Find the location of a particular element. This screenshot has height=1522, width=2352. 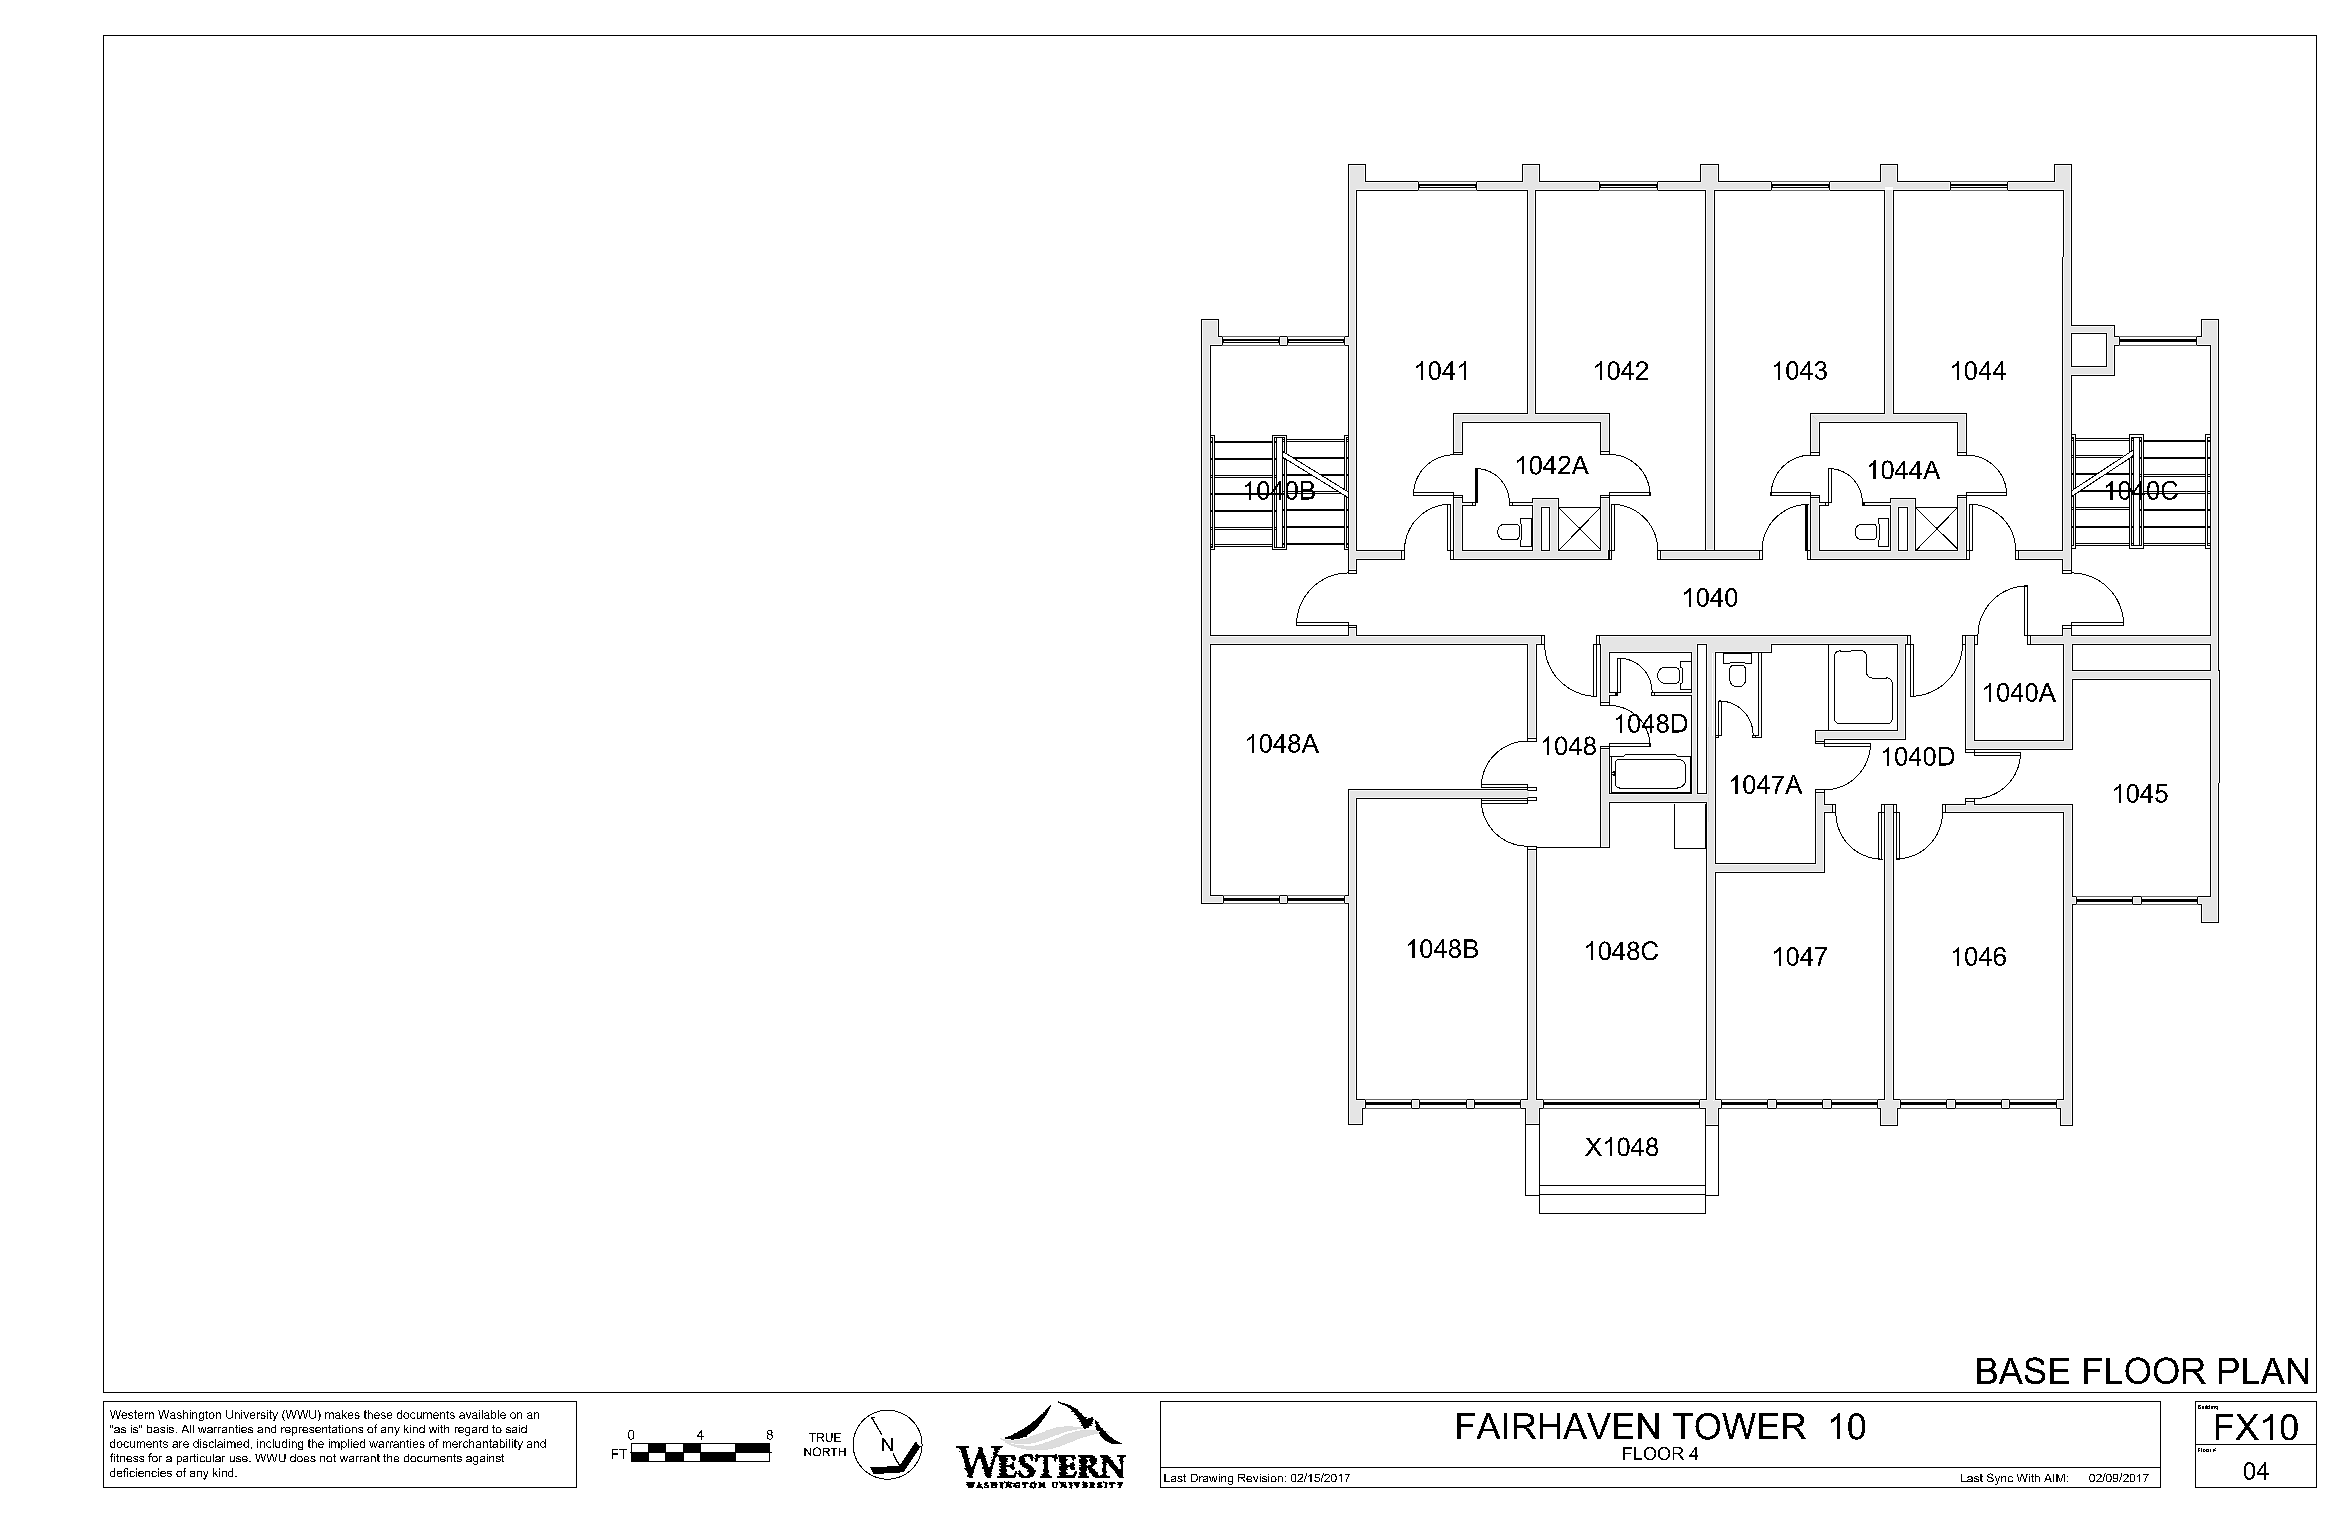

TRUE is located at coordinates (825, 1437).
